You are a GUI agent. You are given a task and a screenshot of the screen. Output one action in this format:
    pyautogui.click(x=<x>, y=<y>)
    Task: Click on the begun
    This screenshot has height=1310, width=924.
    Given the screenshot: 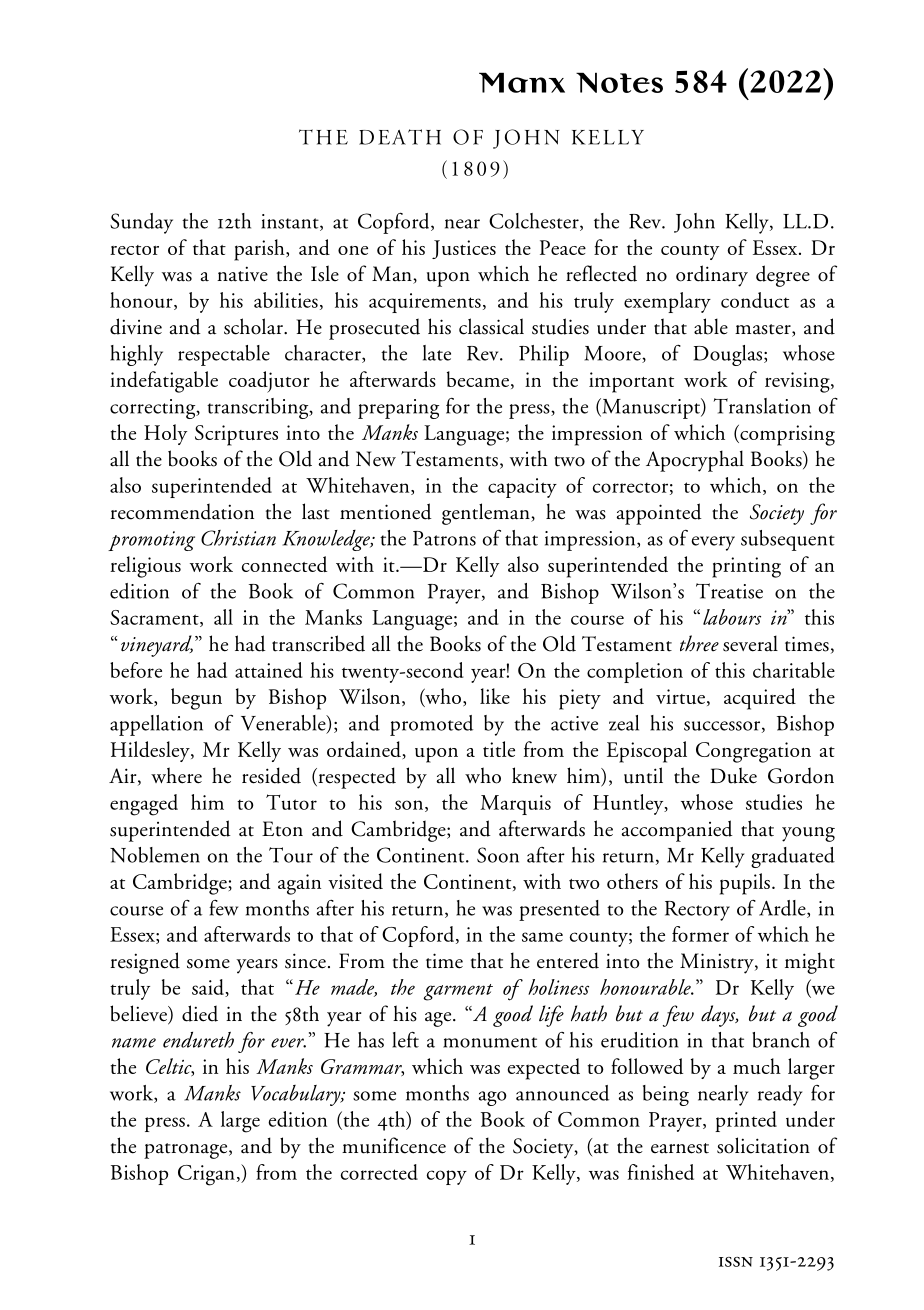 What is the action you would take?
    pyautogui.click(x=196, y=699)
